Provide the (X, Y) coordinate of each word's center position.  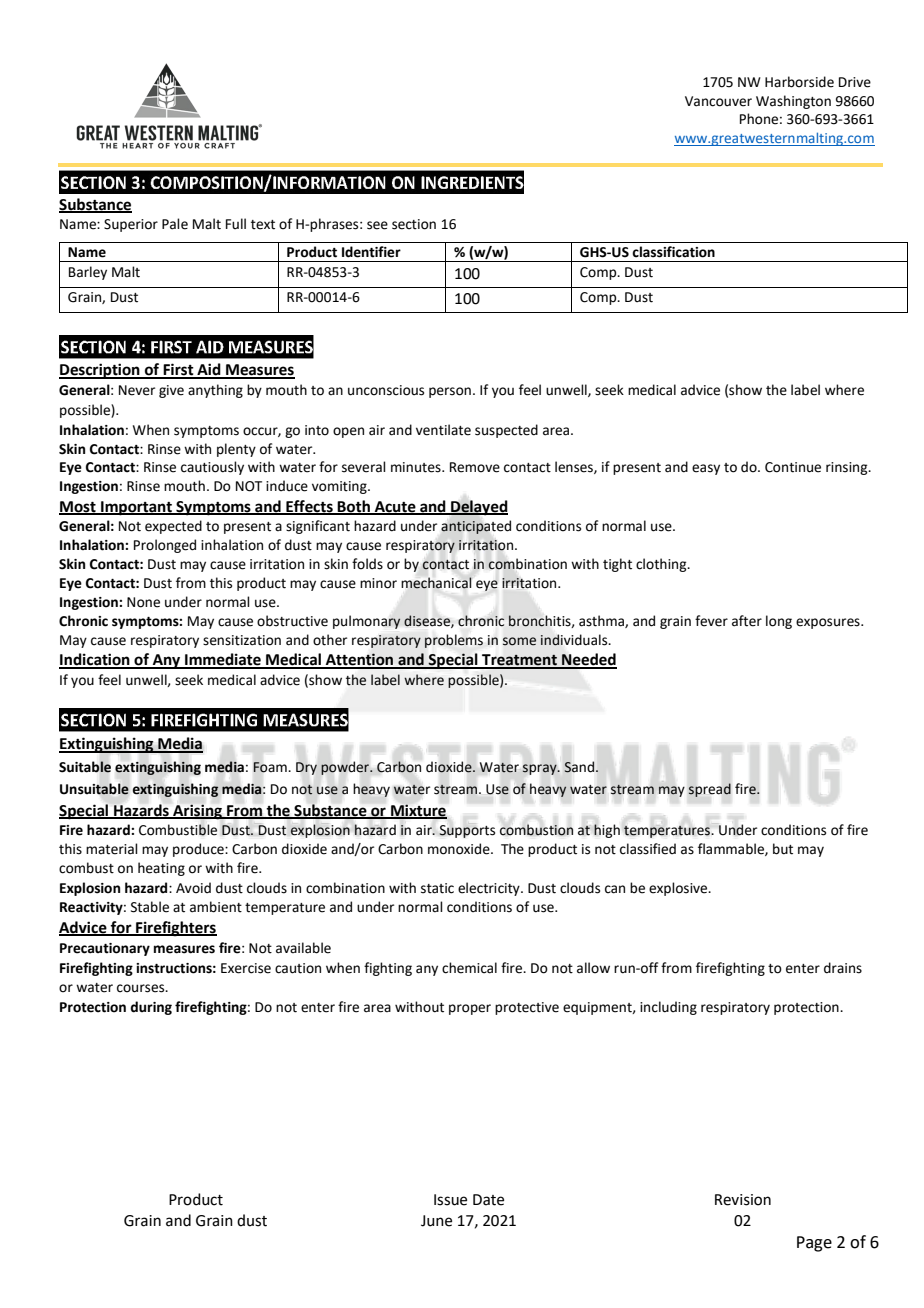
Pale (175, 224)
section (414, 224)
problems (454, 641)
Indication (95, 660)
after (747, 621)
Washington (793, 102)
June (436, 1221)
